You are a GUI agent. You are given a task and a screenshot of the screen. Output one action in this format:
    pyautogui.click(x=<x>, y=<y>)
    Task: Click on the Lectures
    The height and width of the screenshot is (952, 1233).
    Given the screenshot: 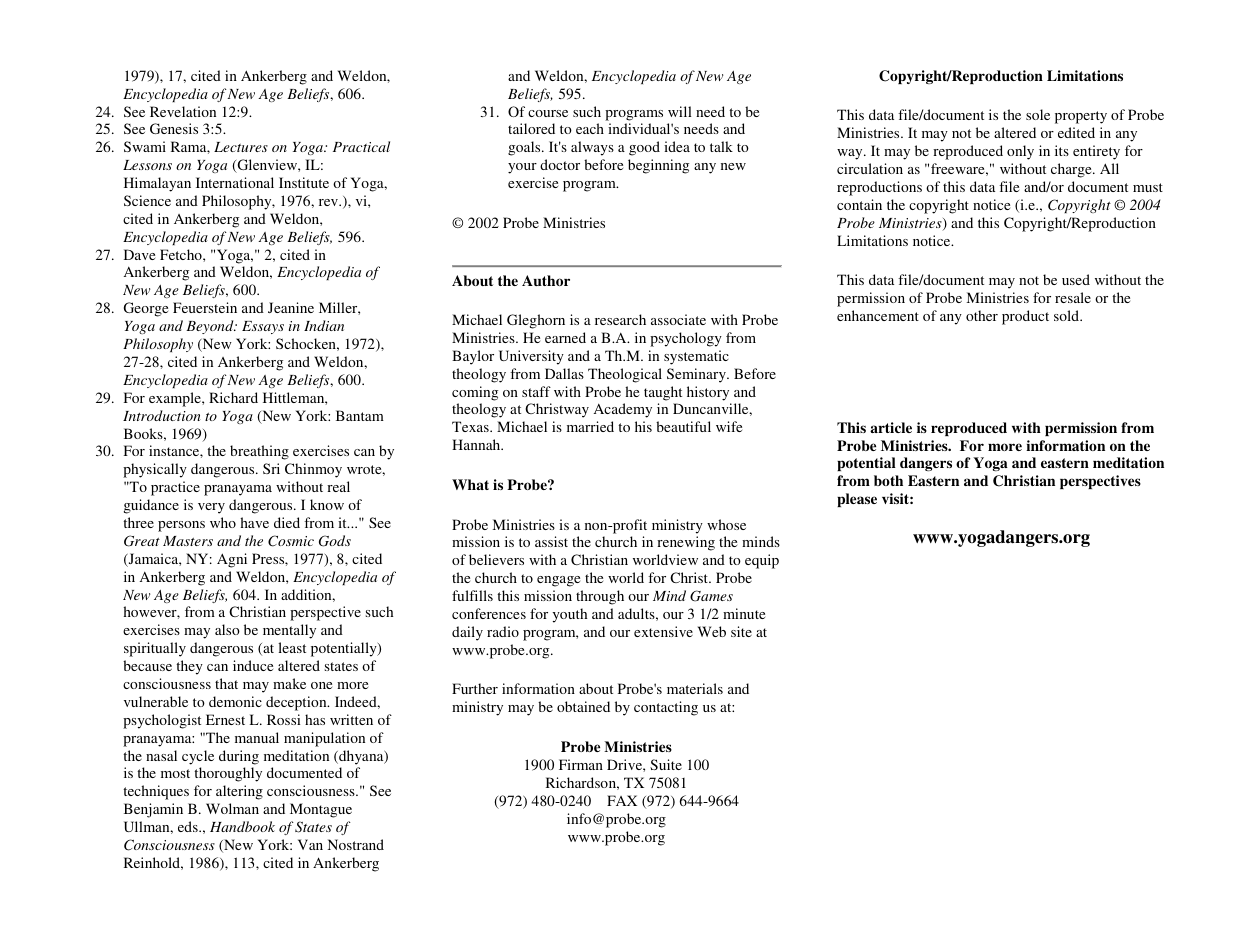 What is the action you would take?
    pyautogui.click(x=241, y=147)
